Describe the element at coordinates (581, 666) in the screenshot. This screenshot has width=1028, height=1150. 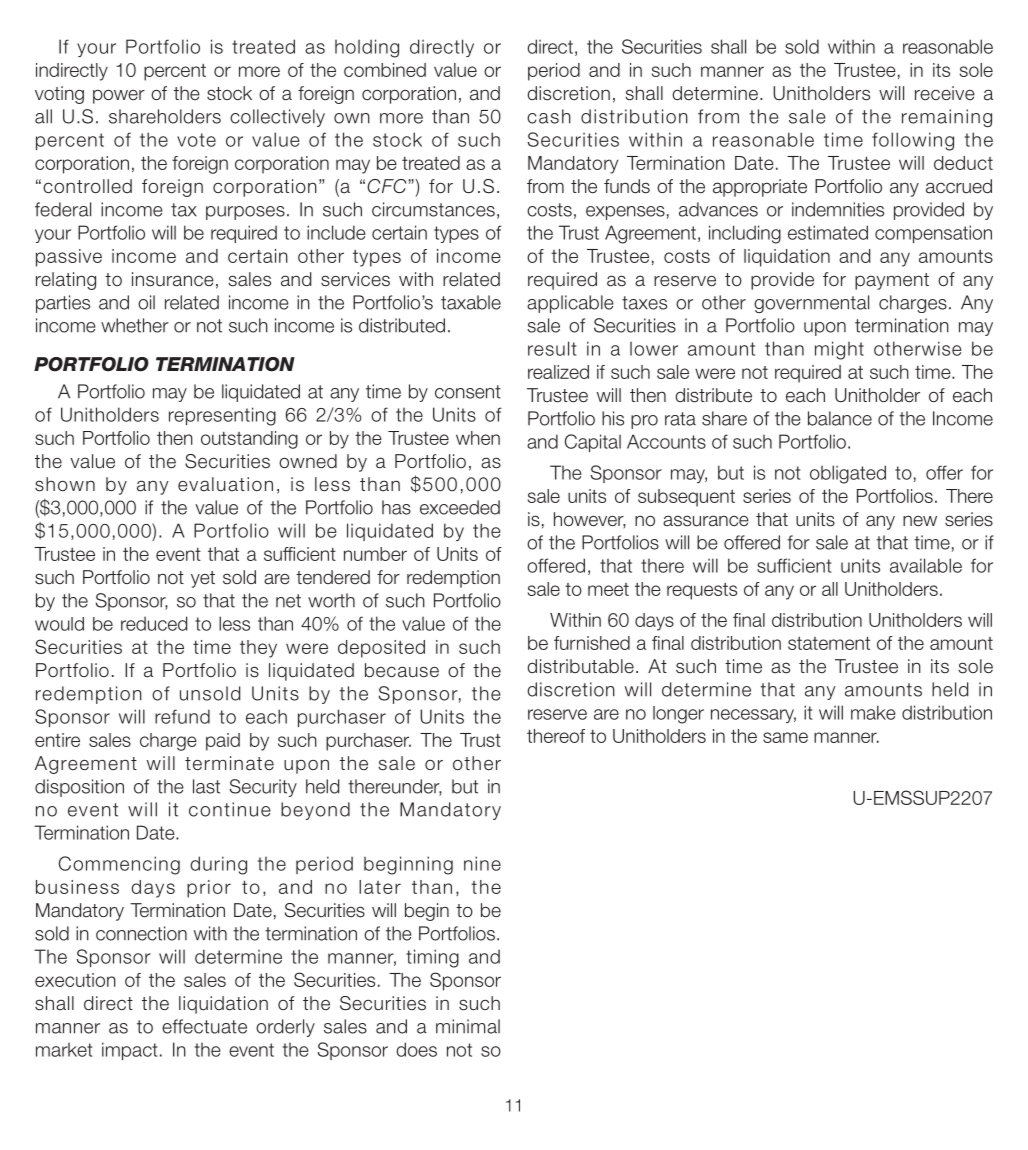
I see `distributable` at that location.
